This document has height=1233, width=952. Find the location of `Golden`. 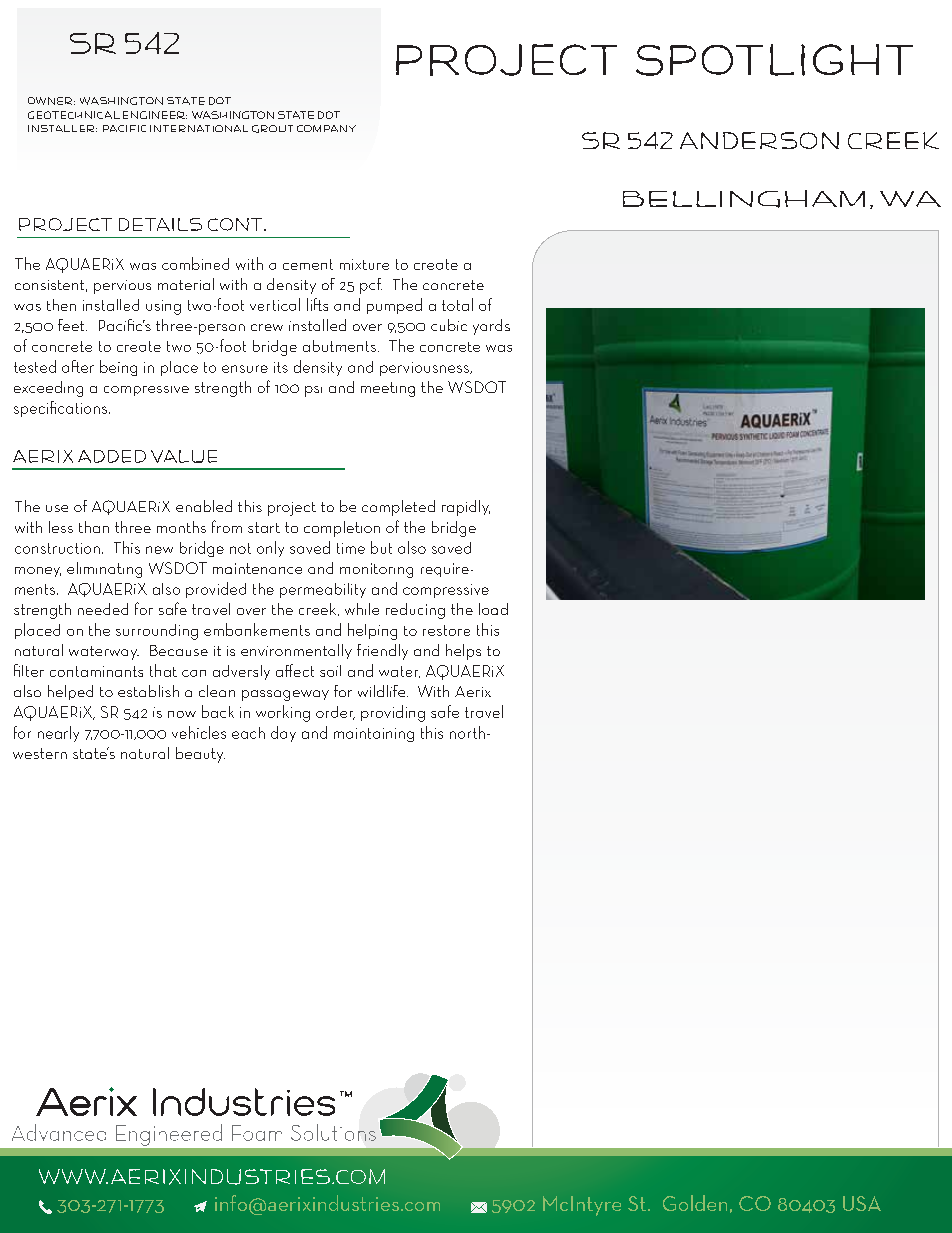

Golden is located at coordinates (695, 1203).
